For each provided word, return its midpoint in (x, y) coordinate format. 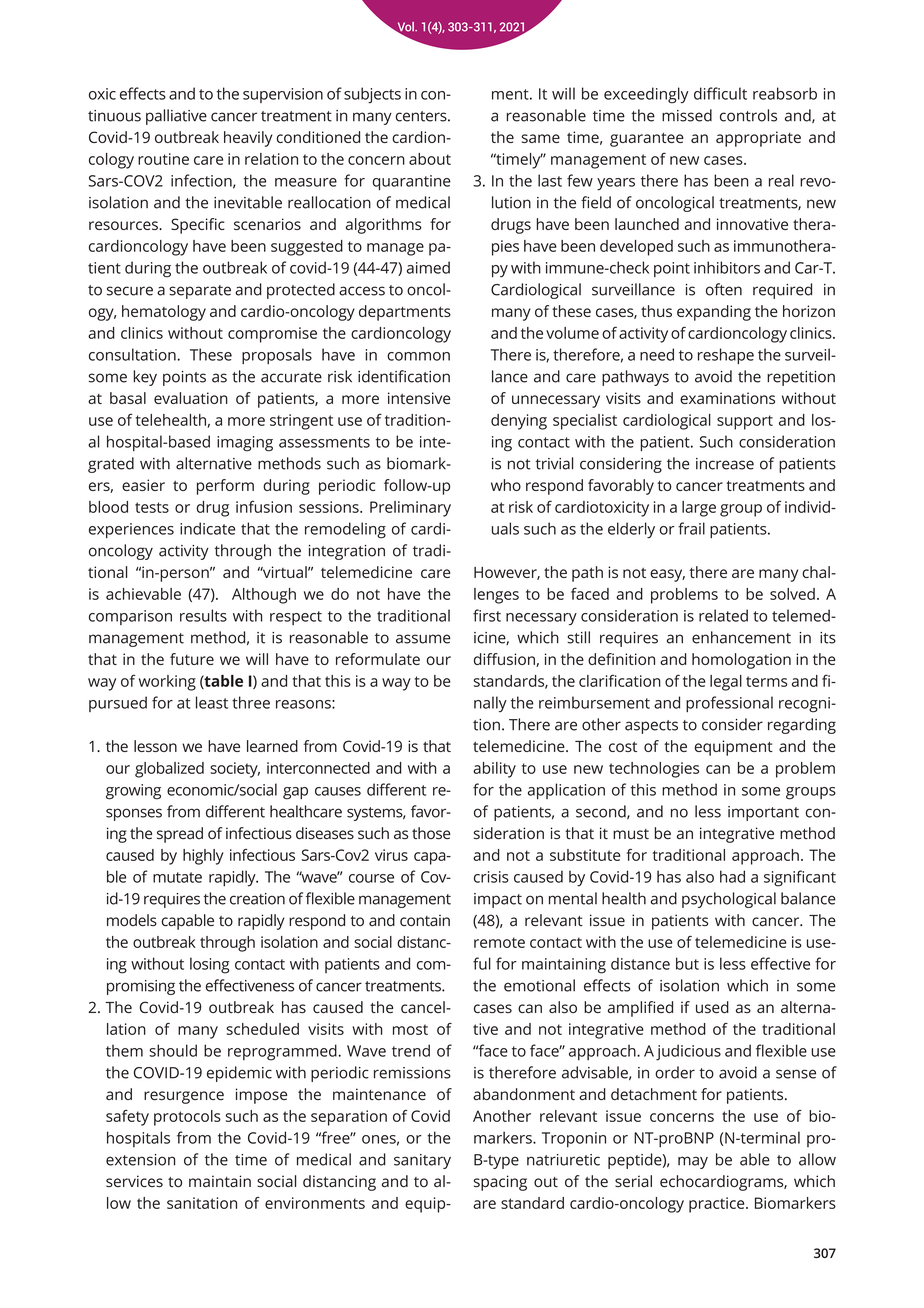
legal (726, 683)
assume (423, 639)
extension (140, 1160)
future (192, 659)
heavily (248, 139)
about (430, 159)
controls (748, 115)
